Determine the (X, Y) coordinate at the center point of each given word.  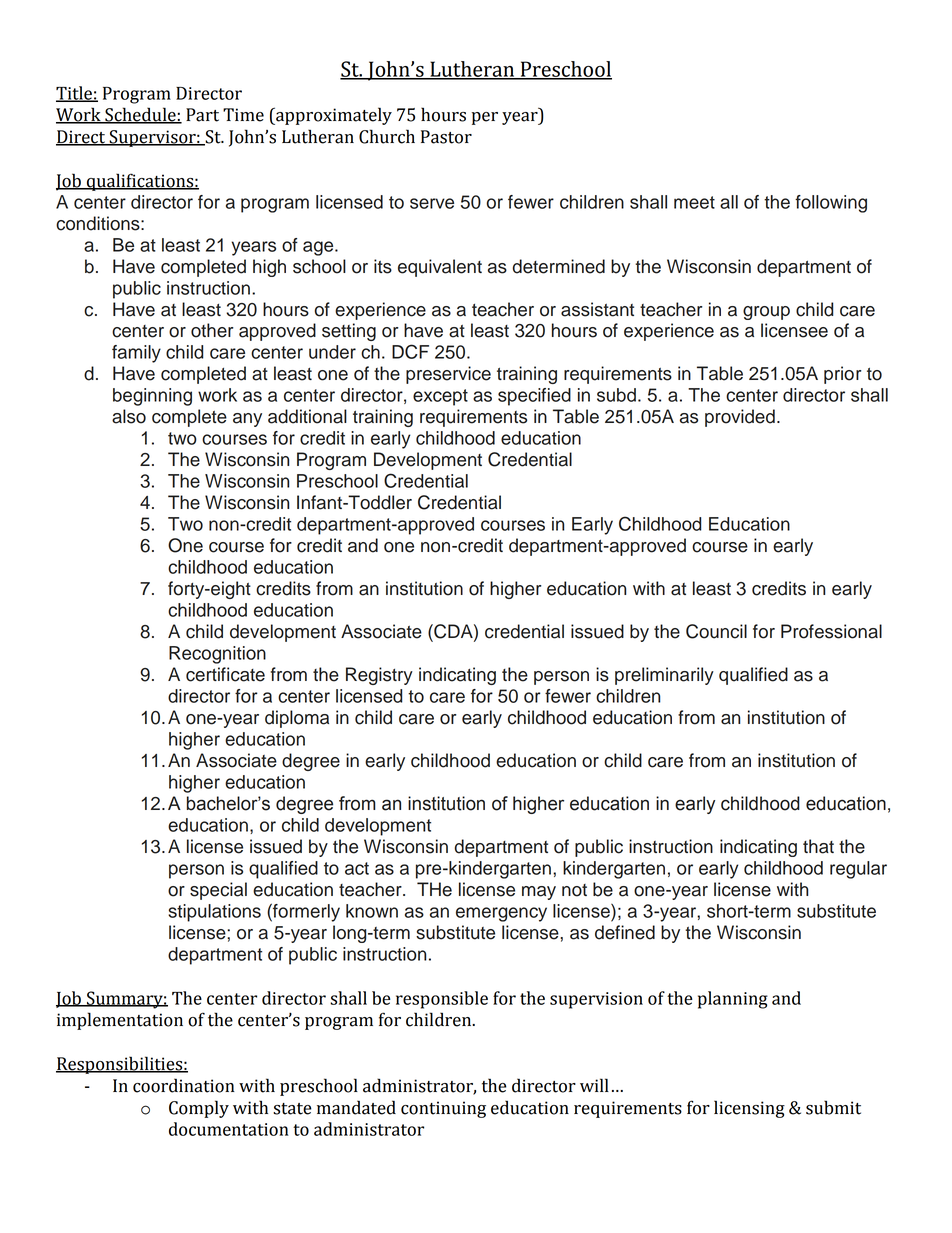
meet (694, 202)
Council (716, 631)
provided (740, 418)
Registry (379, 676)
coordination (184, 1085)
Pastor (446, 137)
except (440, 397)
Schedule (140, 115)
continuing (443, 1109)
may (539, 893)
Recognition (217, 655)
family (136, 354)
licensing (749, 1109)
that (818, 846)
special (218, 891)
